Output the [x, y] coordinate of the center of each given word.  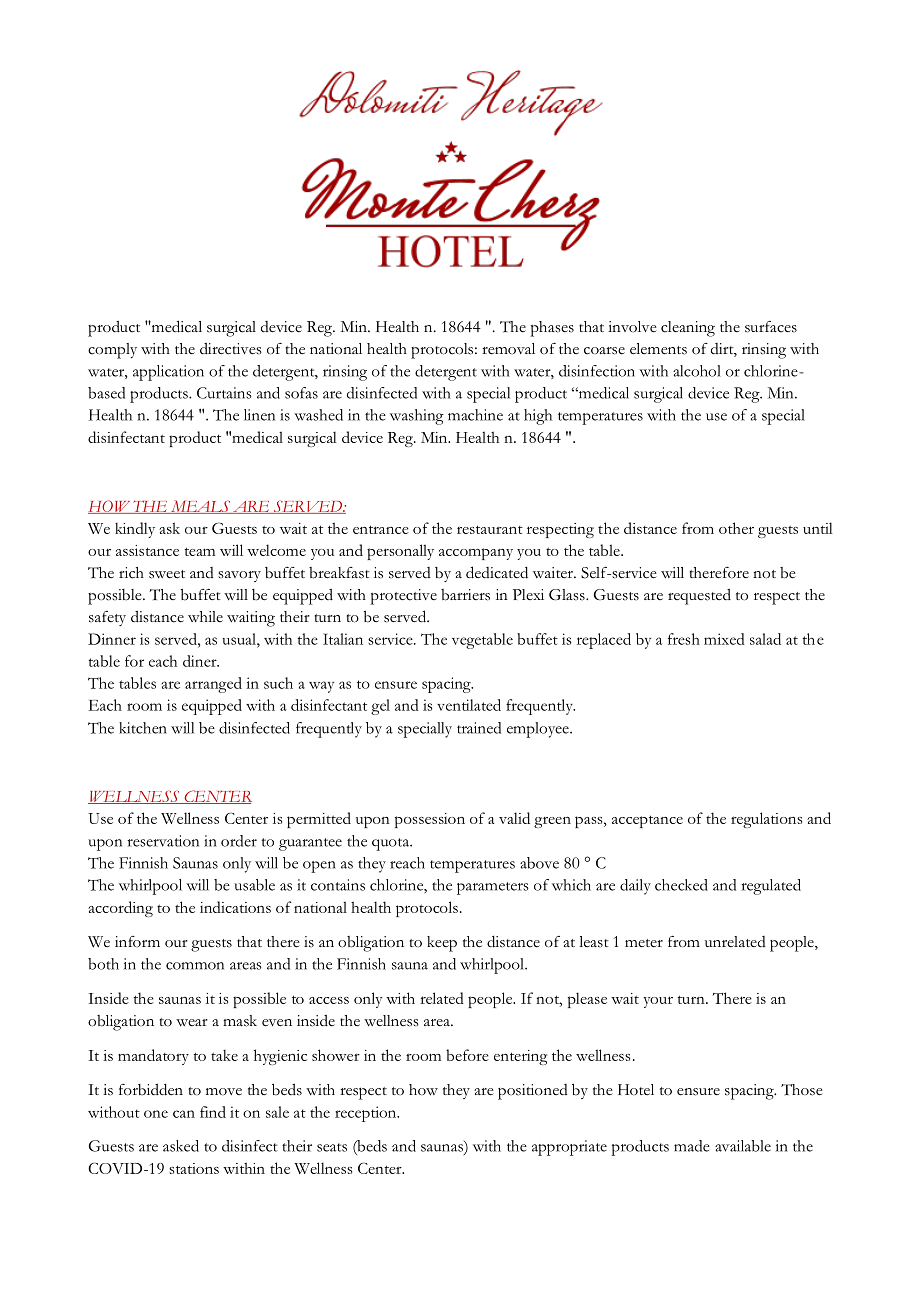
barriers [465, 595]
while [205, 616]
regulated [771, 887]
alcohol [697, 371]
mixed [724, 639]
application [168, 373]
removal [508, 349]
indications [235, 907]
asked [181, 1146]
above [539, 863]
